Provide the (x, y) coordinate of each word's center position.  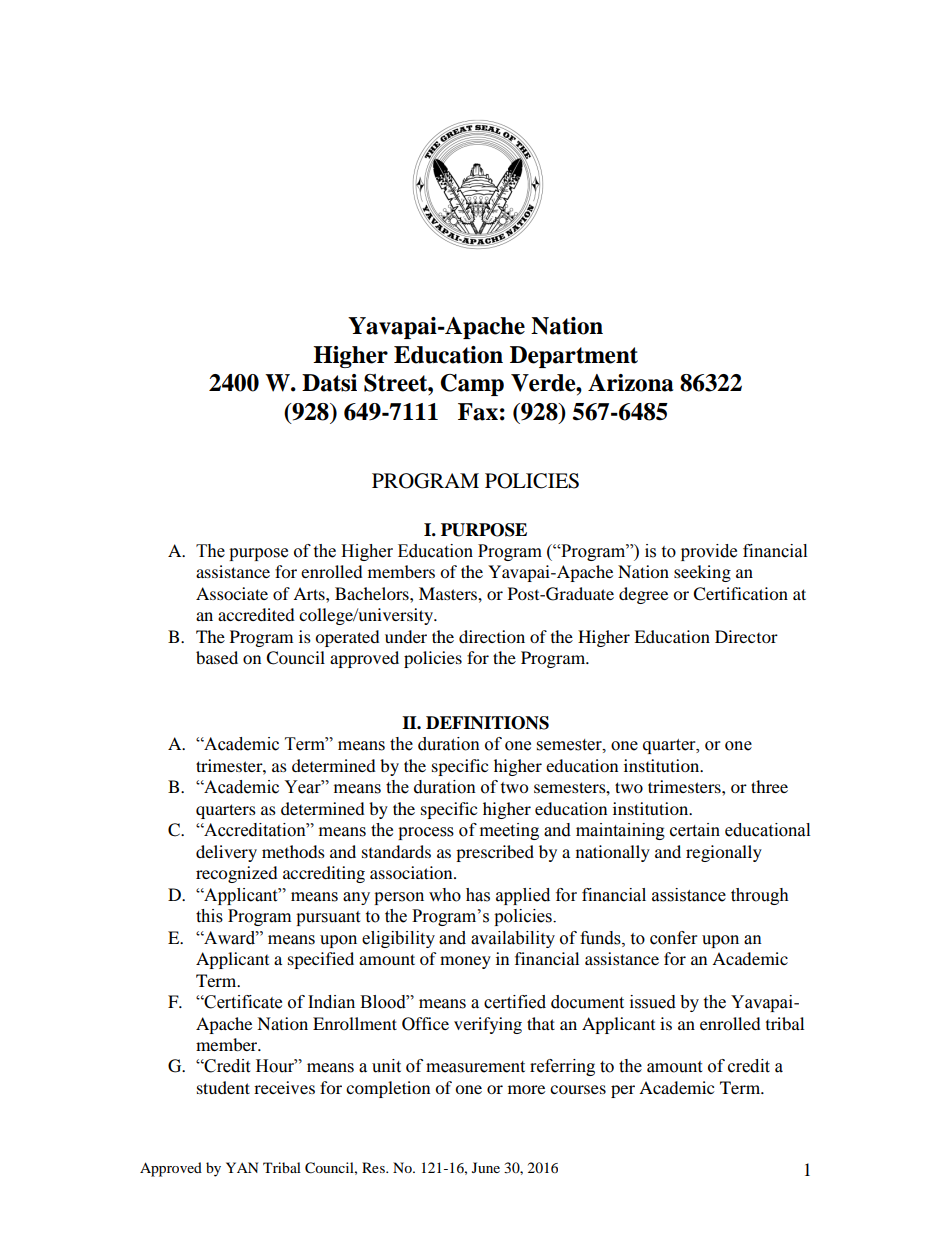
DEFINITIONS (487, 723)
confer (673, 938)
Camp (472, 385)
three (769, 786)
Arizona (630, 383)
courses (578, 1089)
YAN (242, 1167)
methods (293, 851)
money (465, 962)
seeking (702, 573)
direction (492, 636)
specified (321, 960)
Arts (310, 593)
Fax (478, 412)
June (486, 1167)
